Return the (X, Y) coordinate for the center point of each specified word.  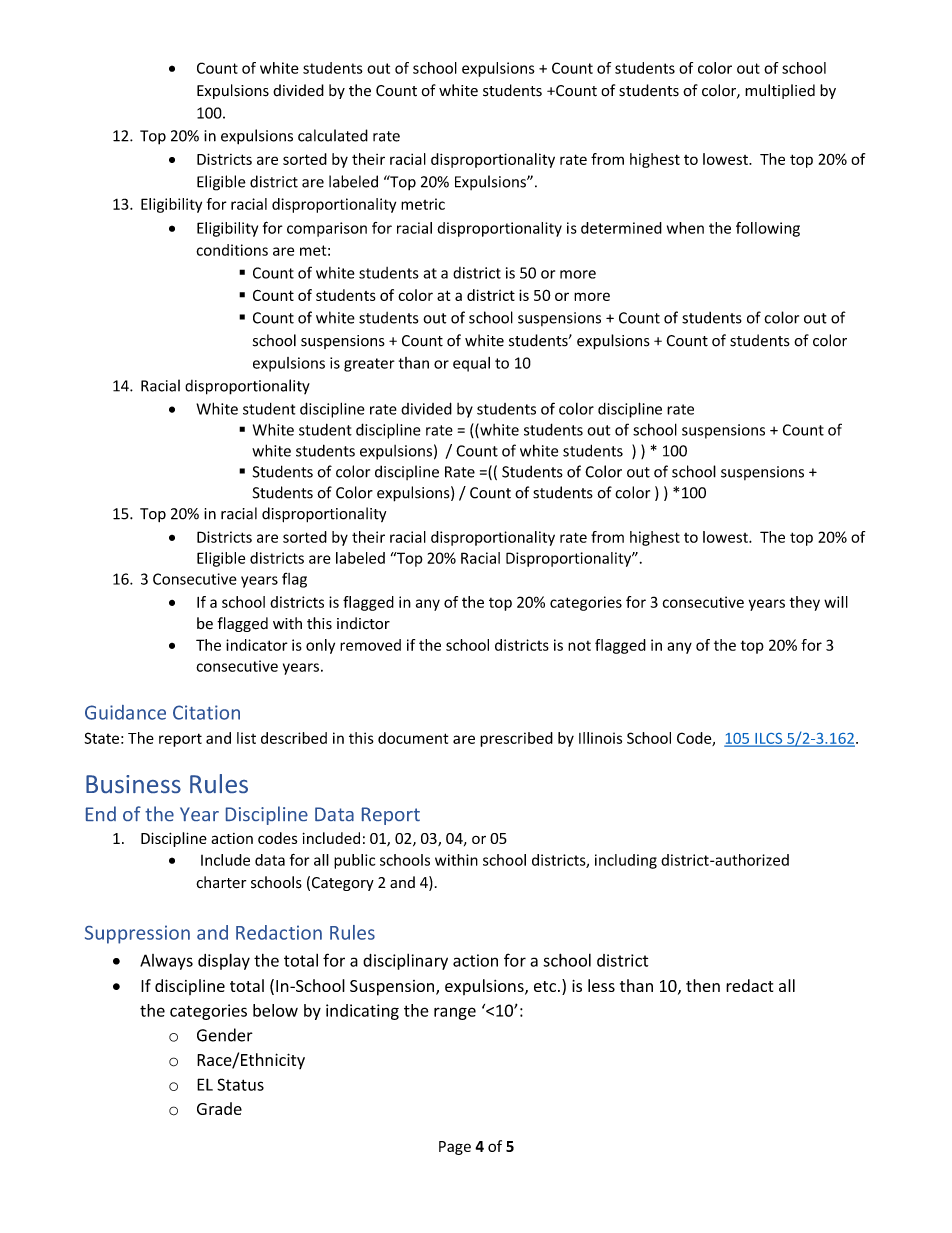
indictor (363, 623)
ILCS (769, 739)
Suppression (137, 934)
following (768, 229)
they (805, 603)
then (703, 985)
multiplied (780, 91)
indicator (257, 645)
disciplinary (405, 962)
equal (471, 364)
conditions (232, 250)
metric (423, 204)
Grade (219, 1108)
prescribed (516, 739)
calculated (333, 135)
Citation (206, 712)
